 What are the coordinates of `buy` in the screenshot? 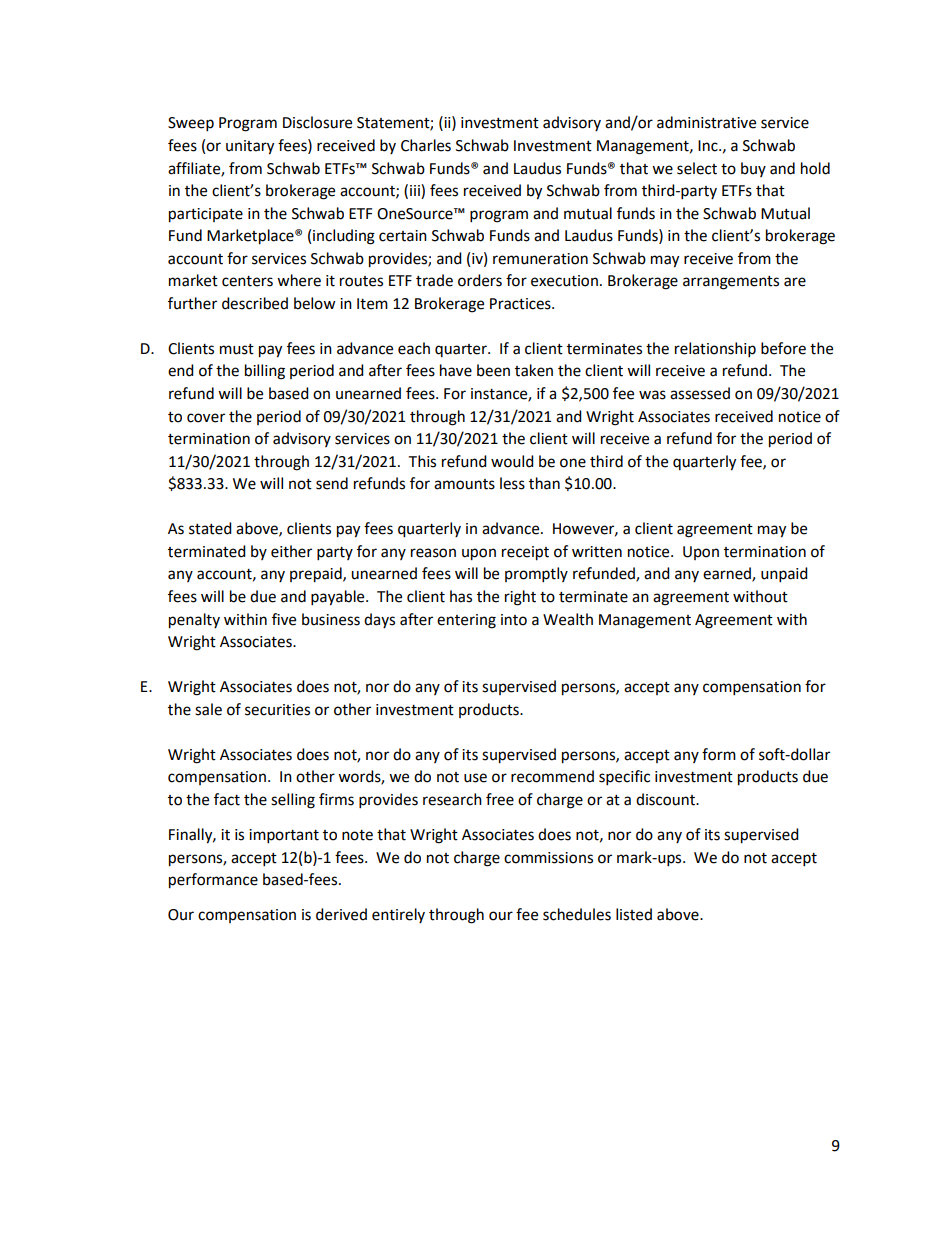 It's located at (753, 169).
